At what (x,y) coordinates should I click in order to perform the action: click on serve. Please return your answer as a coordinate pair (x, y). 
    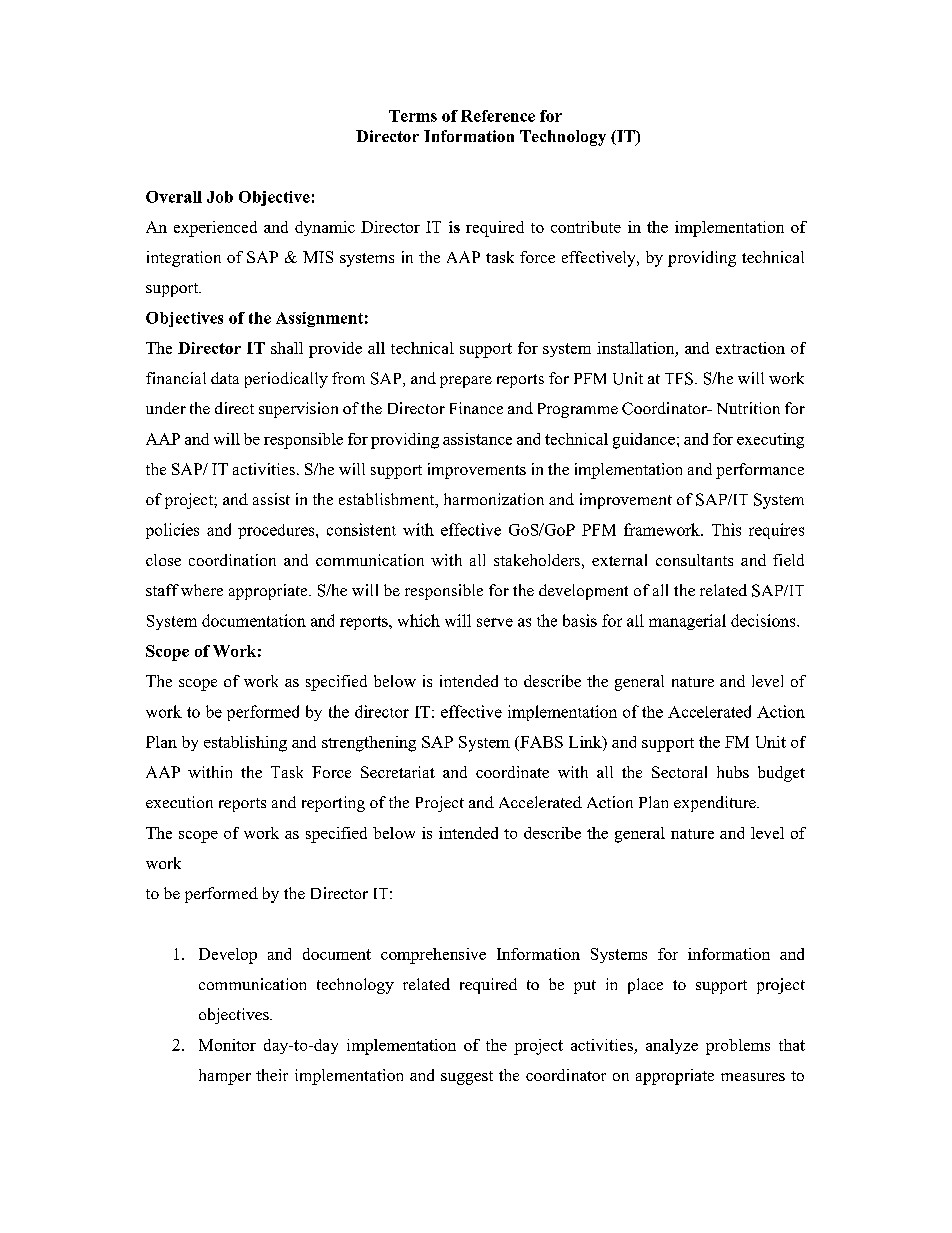
    Looking at the image, I should click on (495, 622).
